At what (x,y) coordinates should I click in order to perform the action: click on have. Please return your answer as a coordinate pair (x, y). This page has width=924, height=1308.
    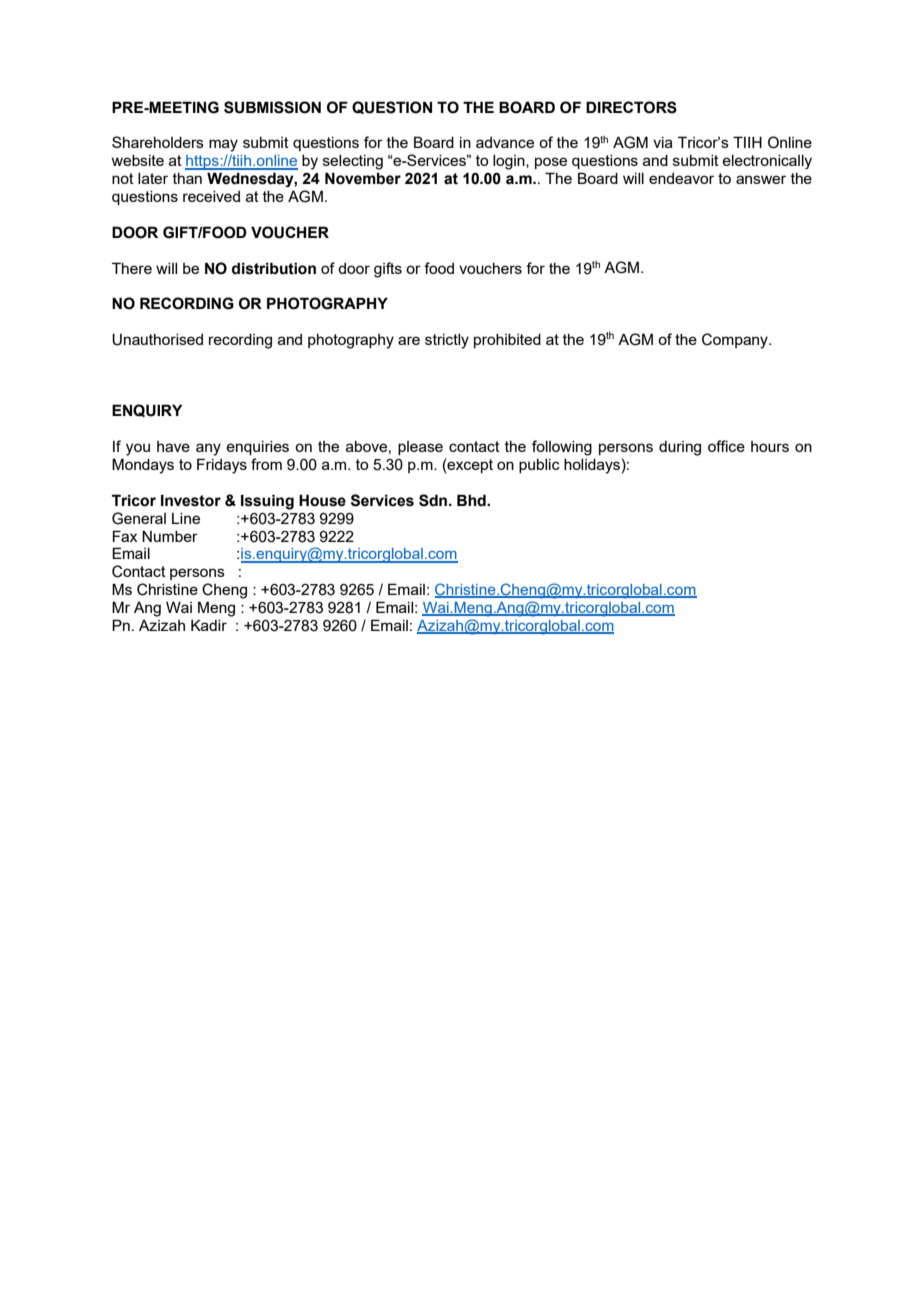
    Looking at the image, I should click on (173, 446).
